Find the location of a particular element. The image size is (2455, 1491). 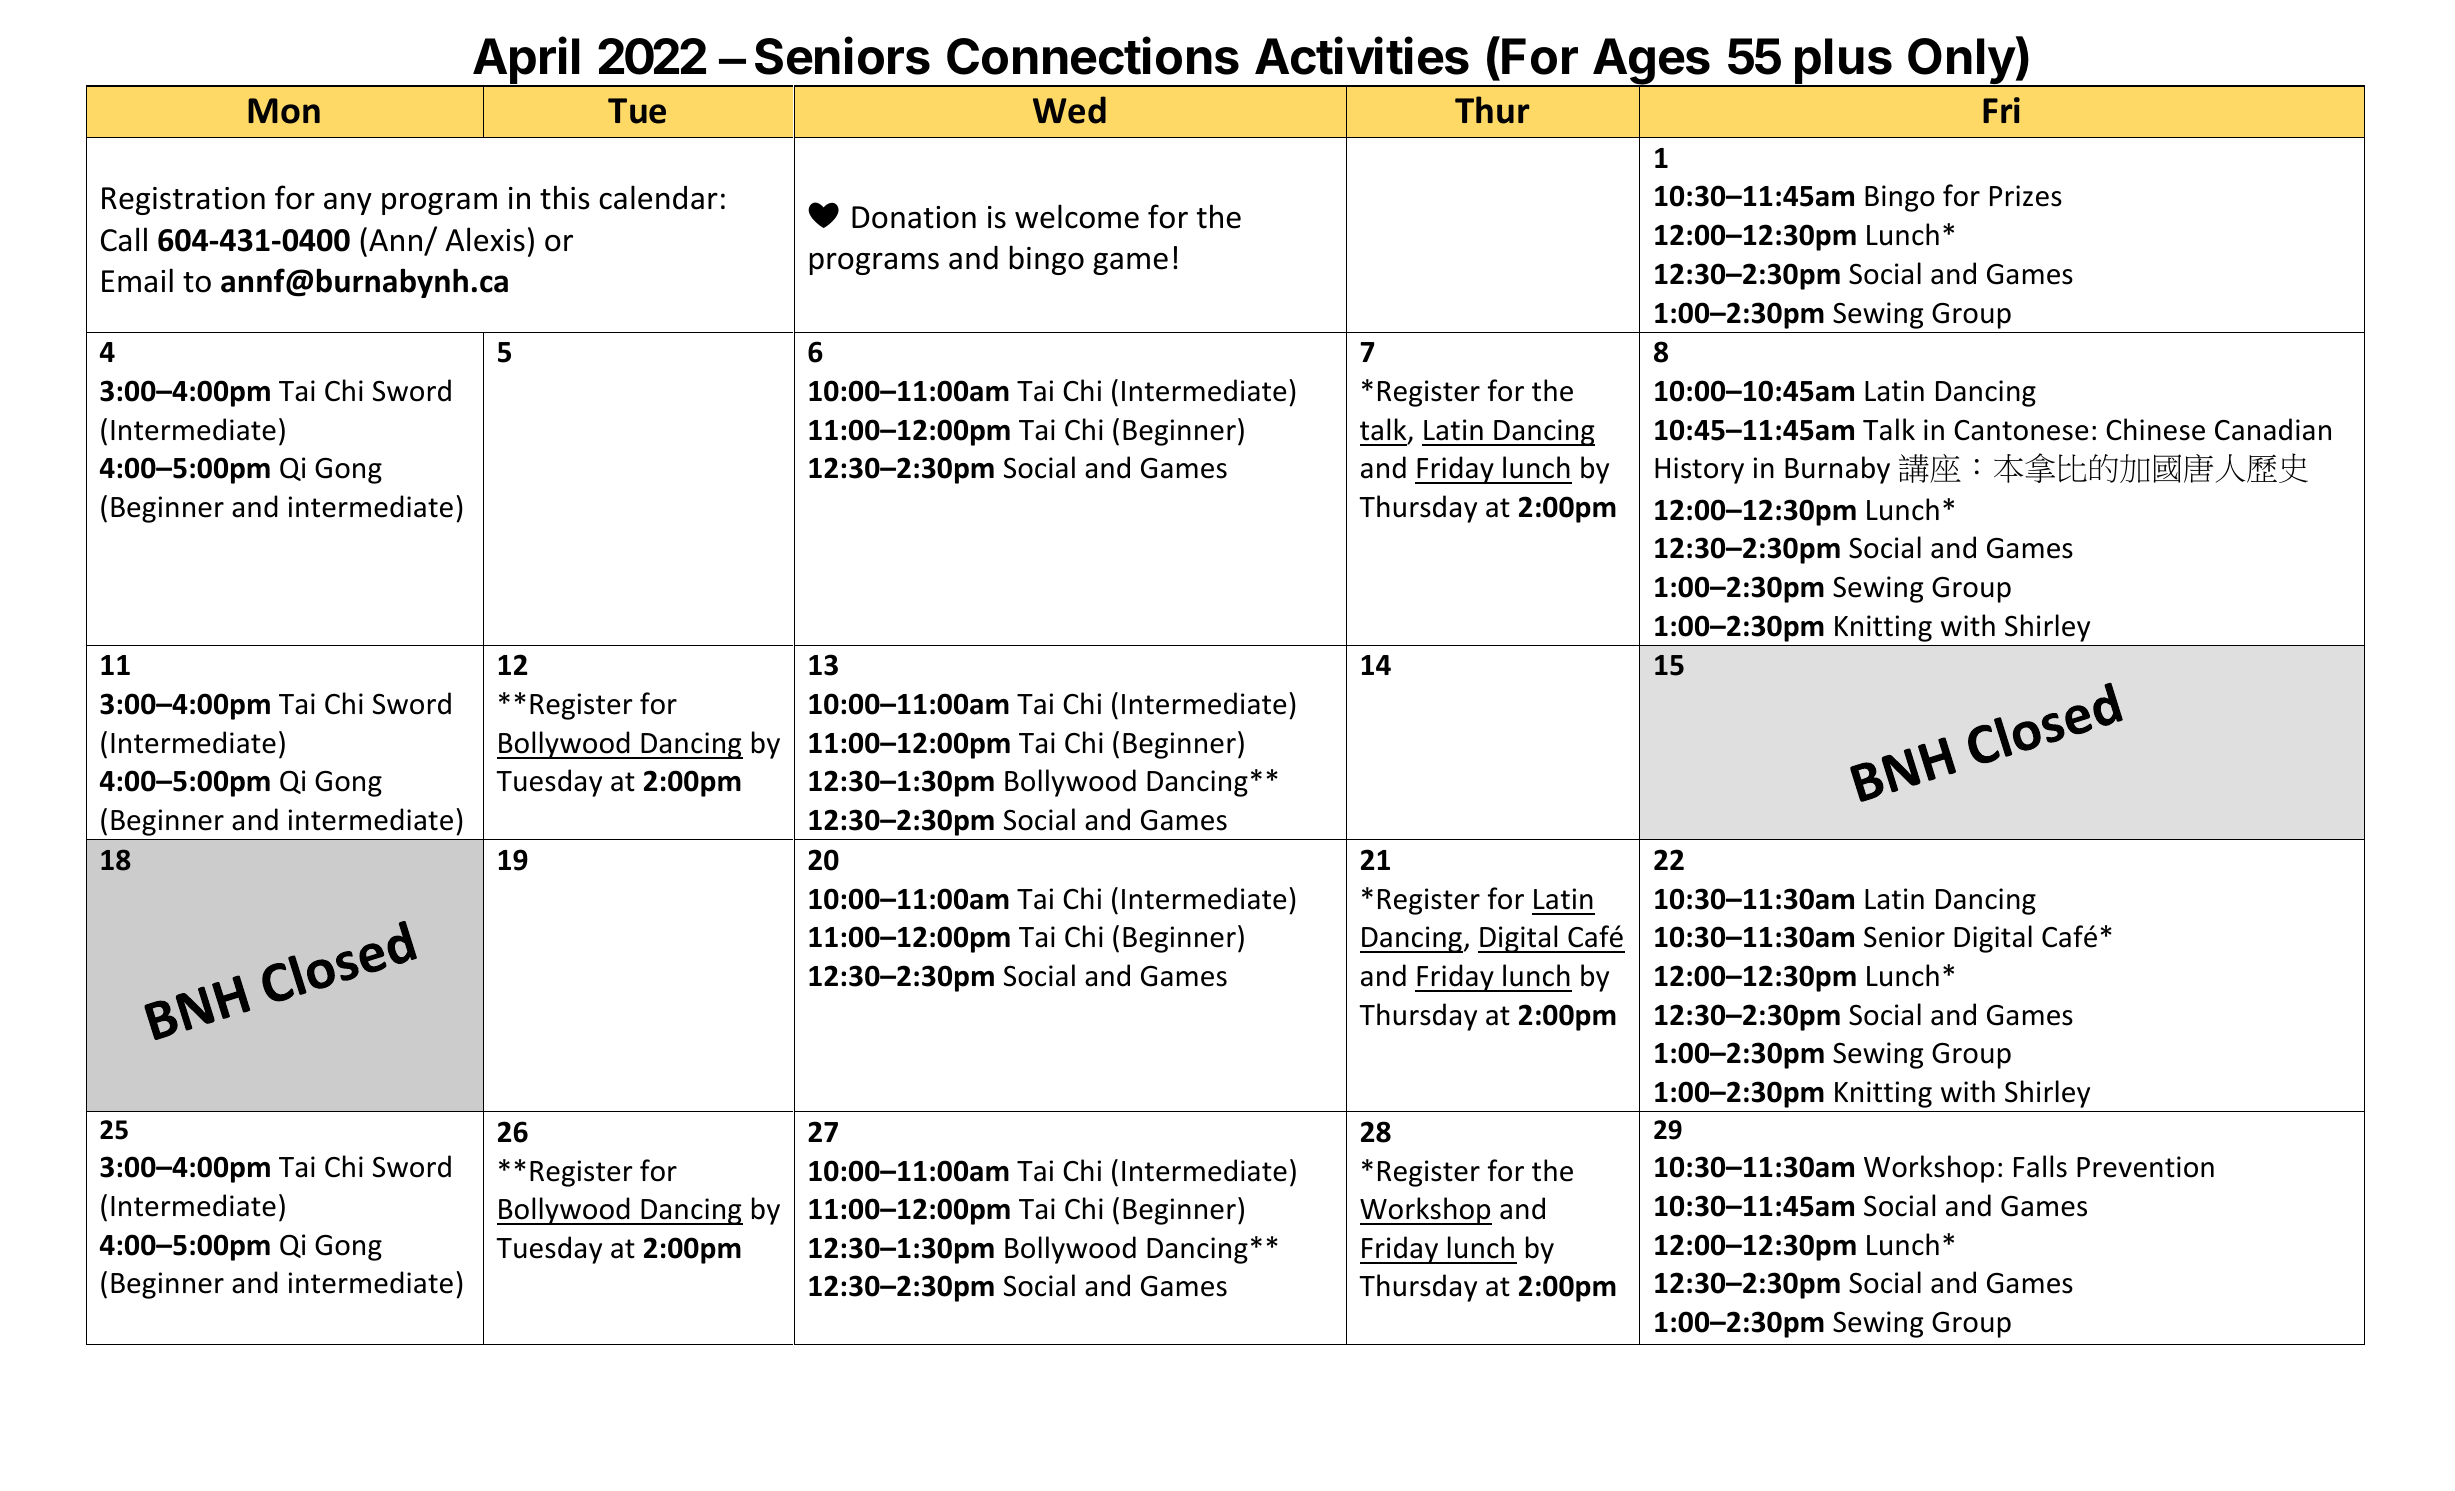

Cantonese is located at coordinates (2021, 430).
